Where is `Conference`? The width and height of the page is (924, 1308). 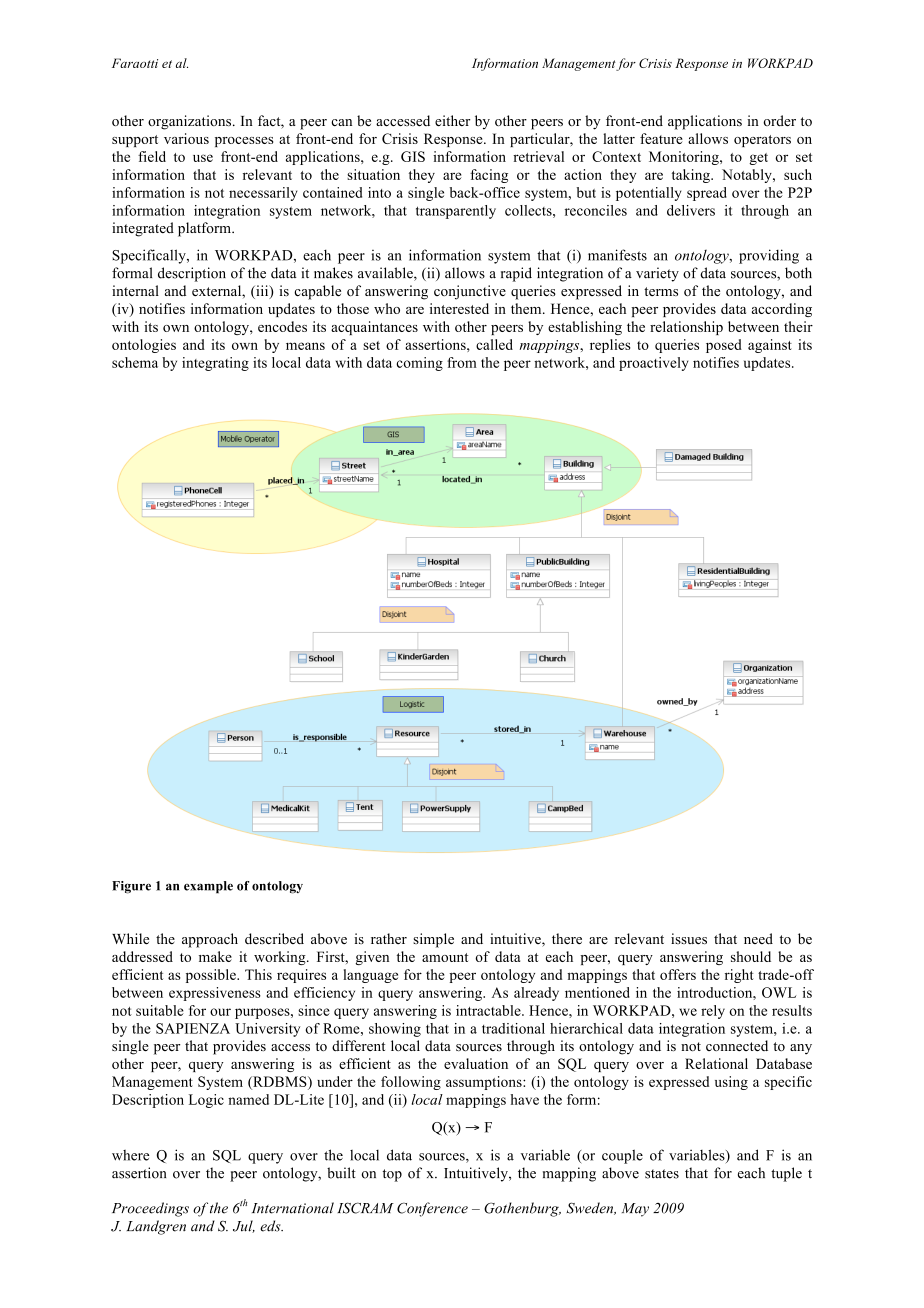 Conference is located at coordinates (432, 1209).
